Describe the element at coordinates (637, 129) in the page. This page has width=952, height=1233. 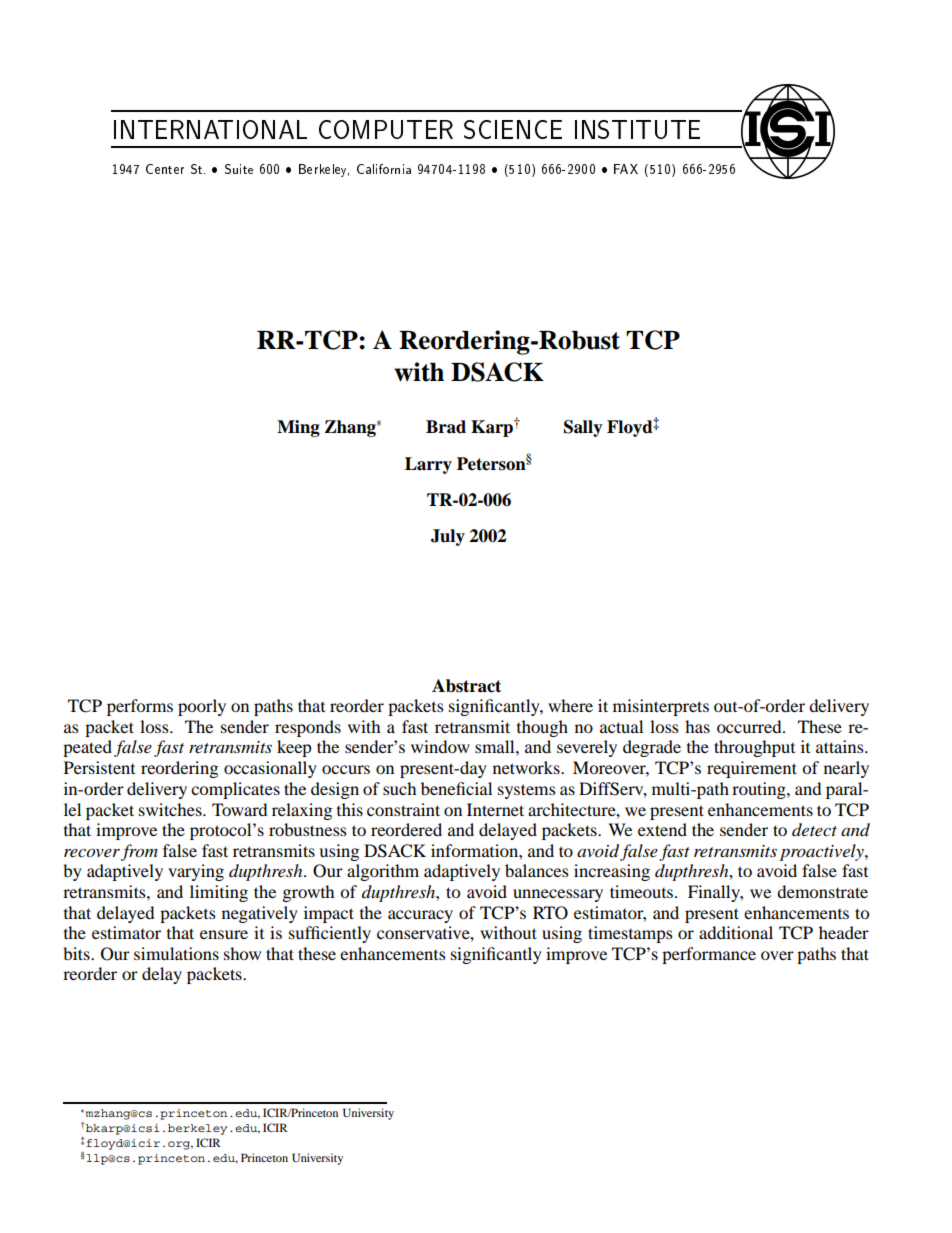
I see `INSTITUTE` at that location.
